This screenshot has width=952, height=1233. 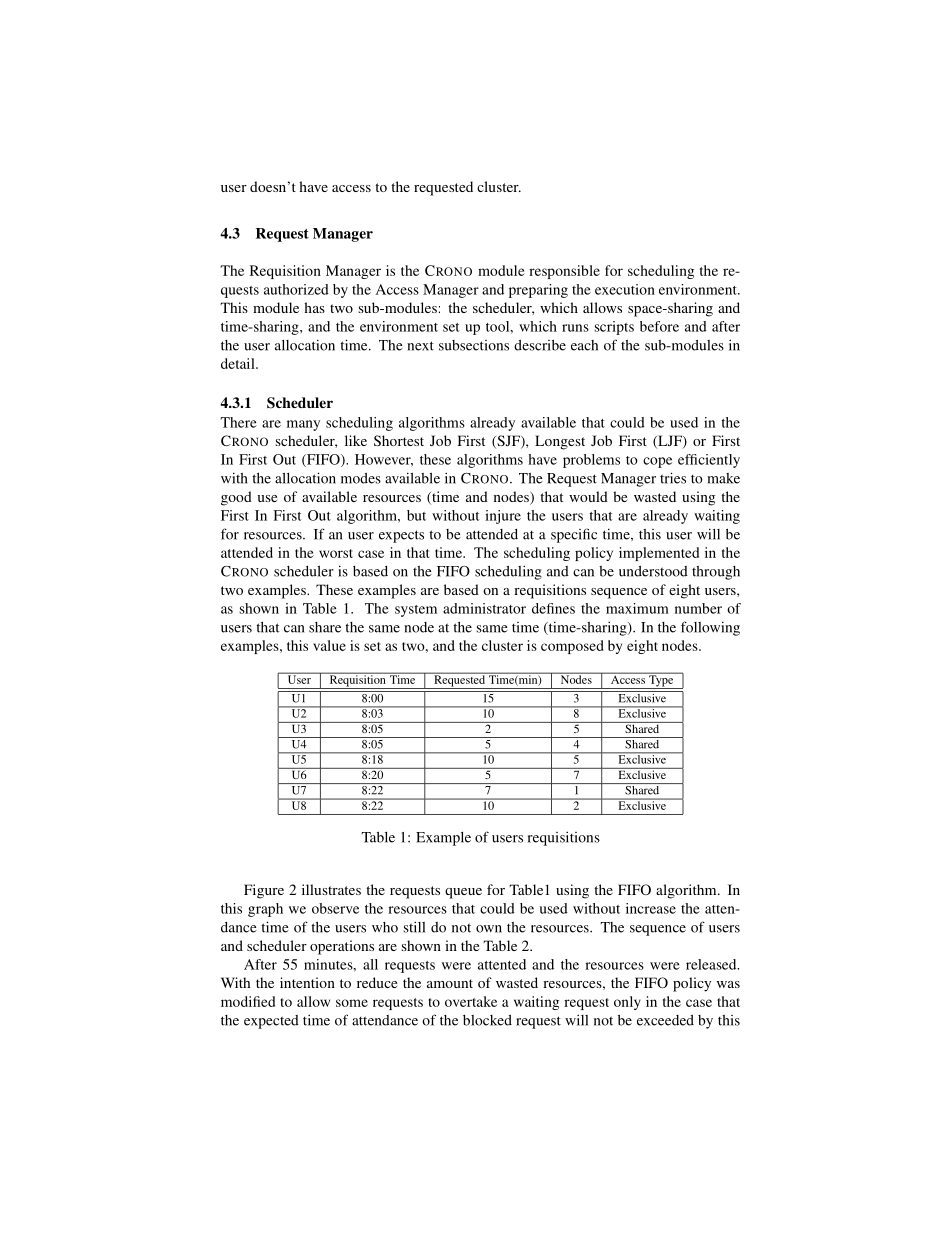 What do you see at coordinates (484, 608) in the screenshot?
I see `administrator` at bounding box center [484, 608].
